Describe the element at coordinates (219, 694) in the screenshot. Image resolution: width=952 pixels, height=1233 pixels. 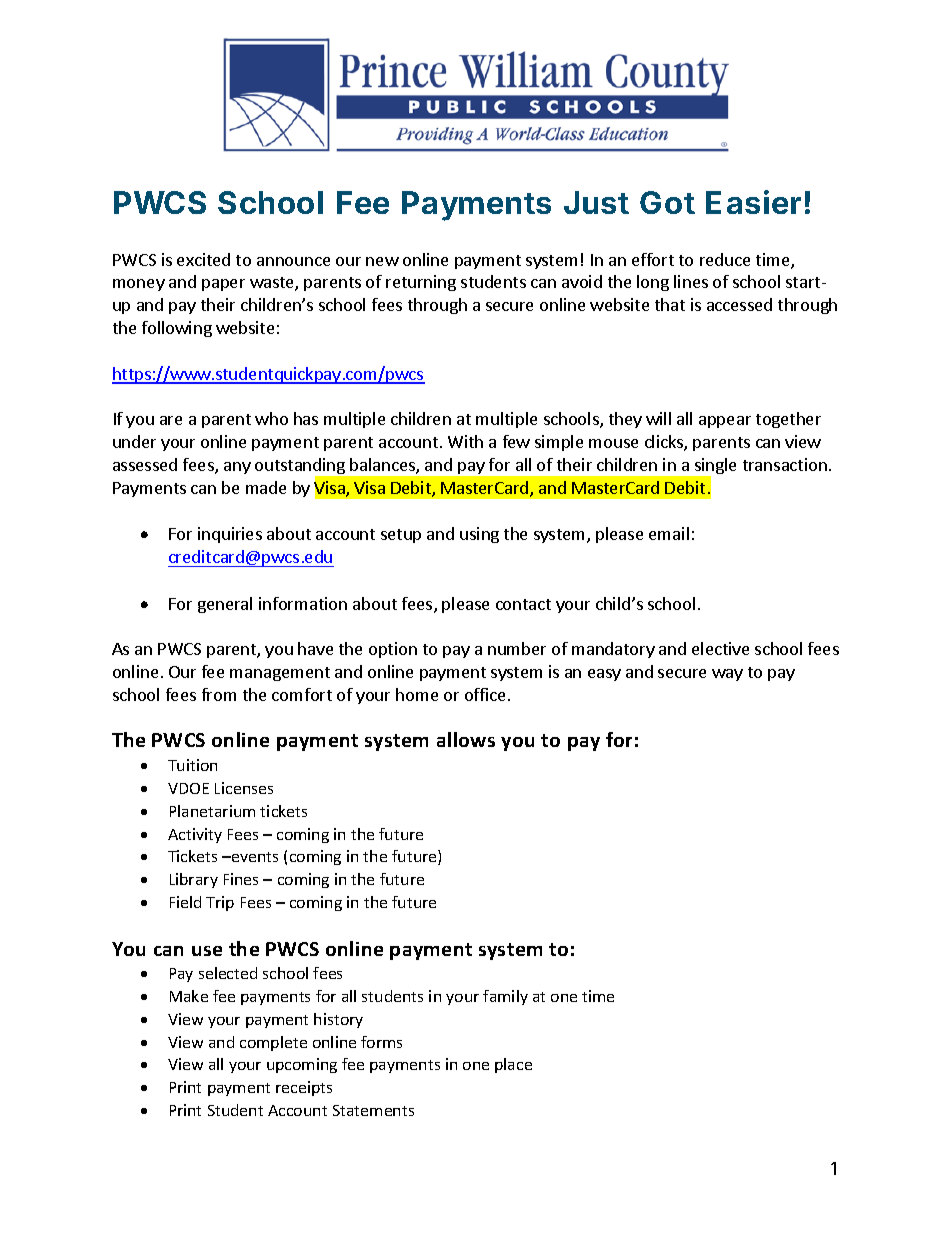
I see `from` at that location.
